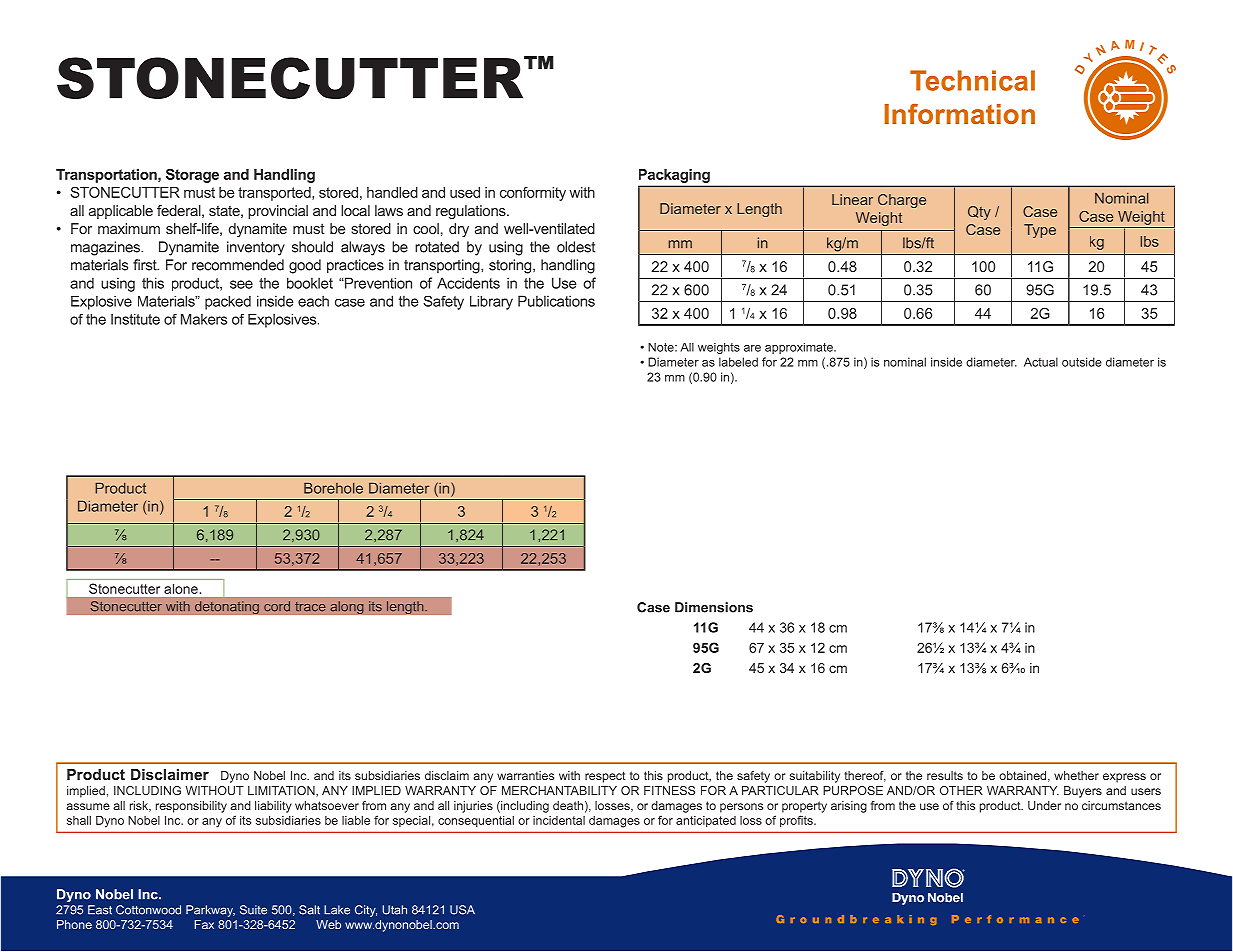  Describe the element at coordinates (228, 303) in the screenshot. I see `packed` at that location.
